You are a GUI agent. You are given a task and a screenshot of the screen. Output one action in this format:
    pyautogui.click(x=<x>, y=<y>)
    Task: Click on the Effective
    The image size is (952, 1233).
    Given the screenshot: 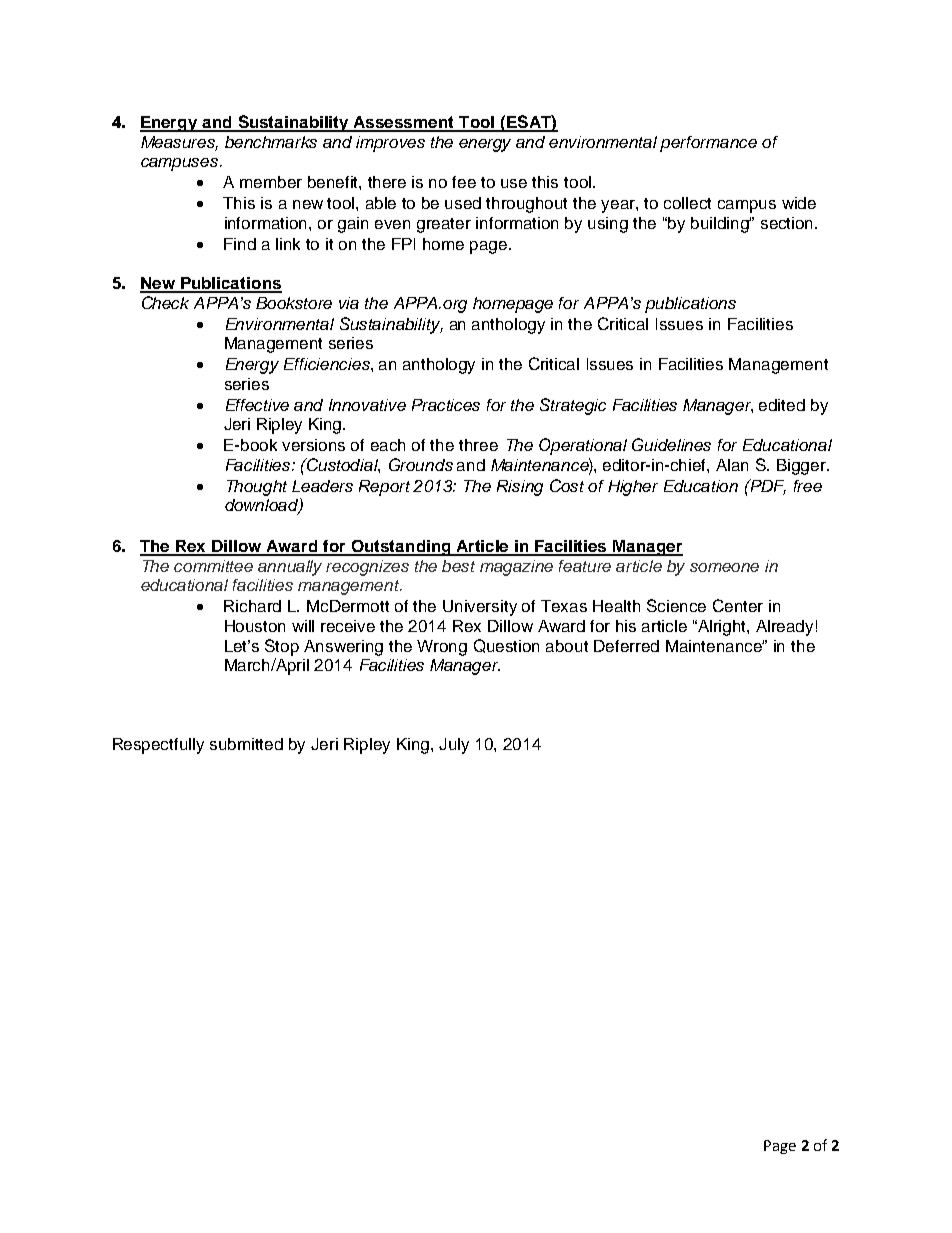 What is the action you would take?
    pyautogui.click(x=257, y=405)
